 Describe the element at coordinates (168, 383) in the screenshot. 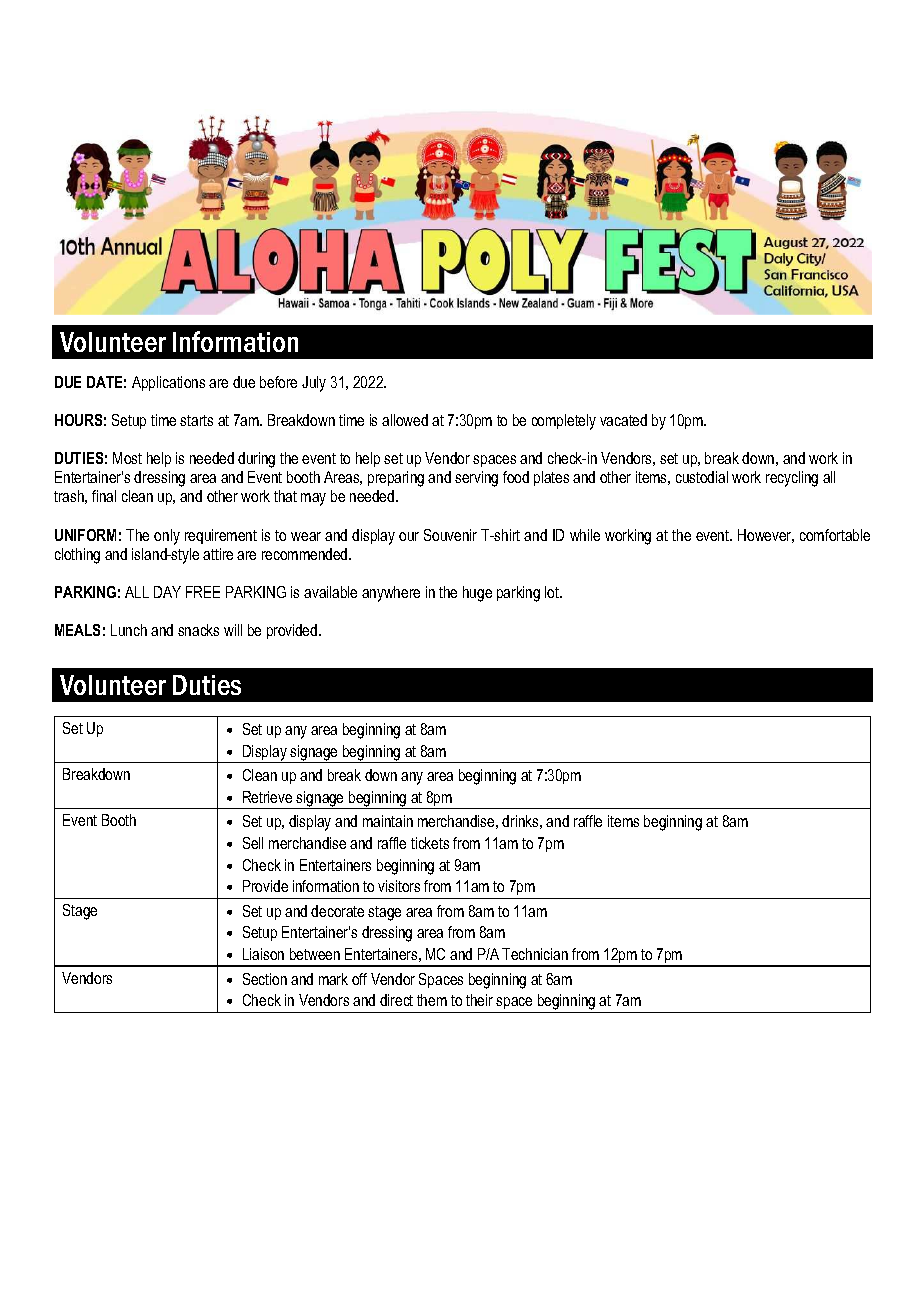

I see `Applications` at that location.
